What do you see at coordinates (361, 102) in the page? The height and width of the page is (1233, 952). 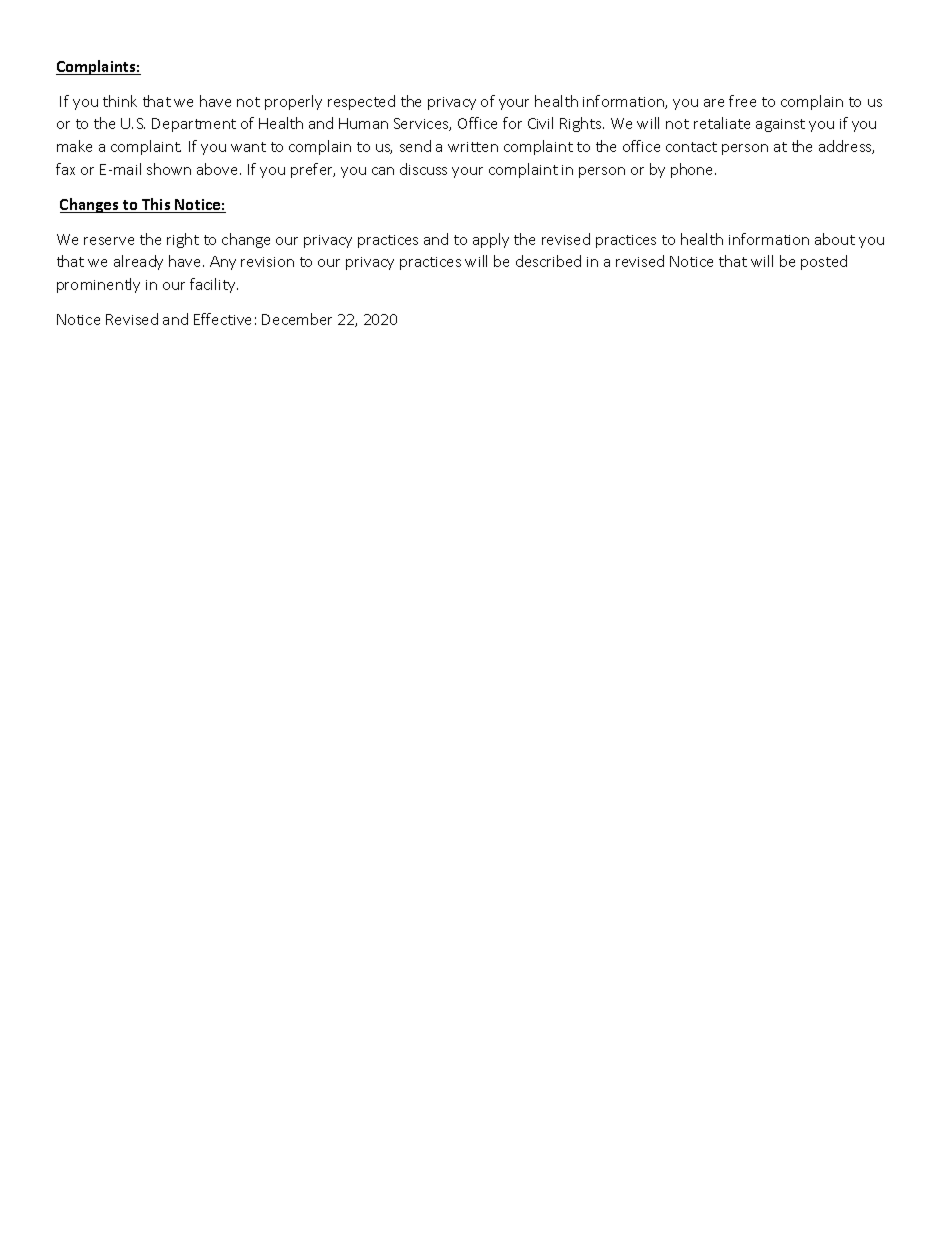 I see `respected` at bounding box center [361, 102].
